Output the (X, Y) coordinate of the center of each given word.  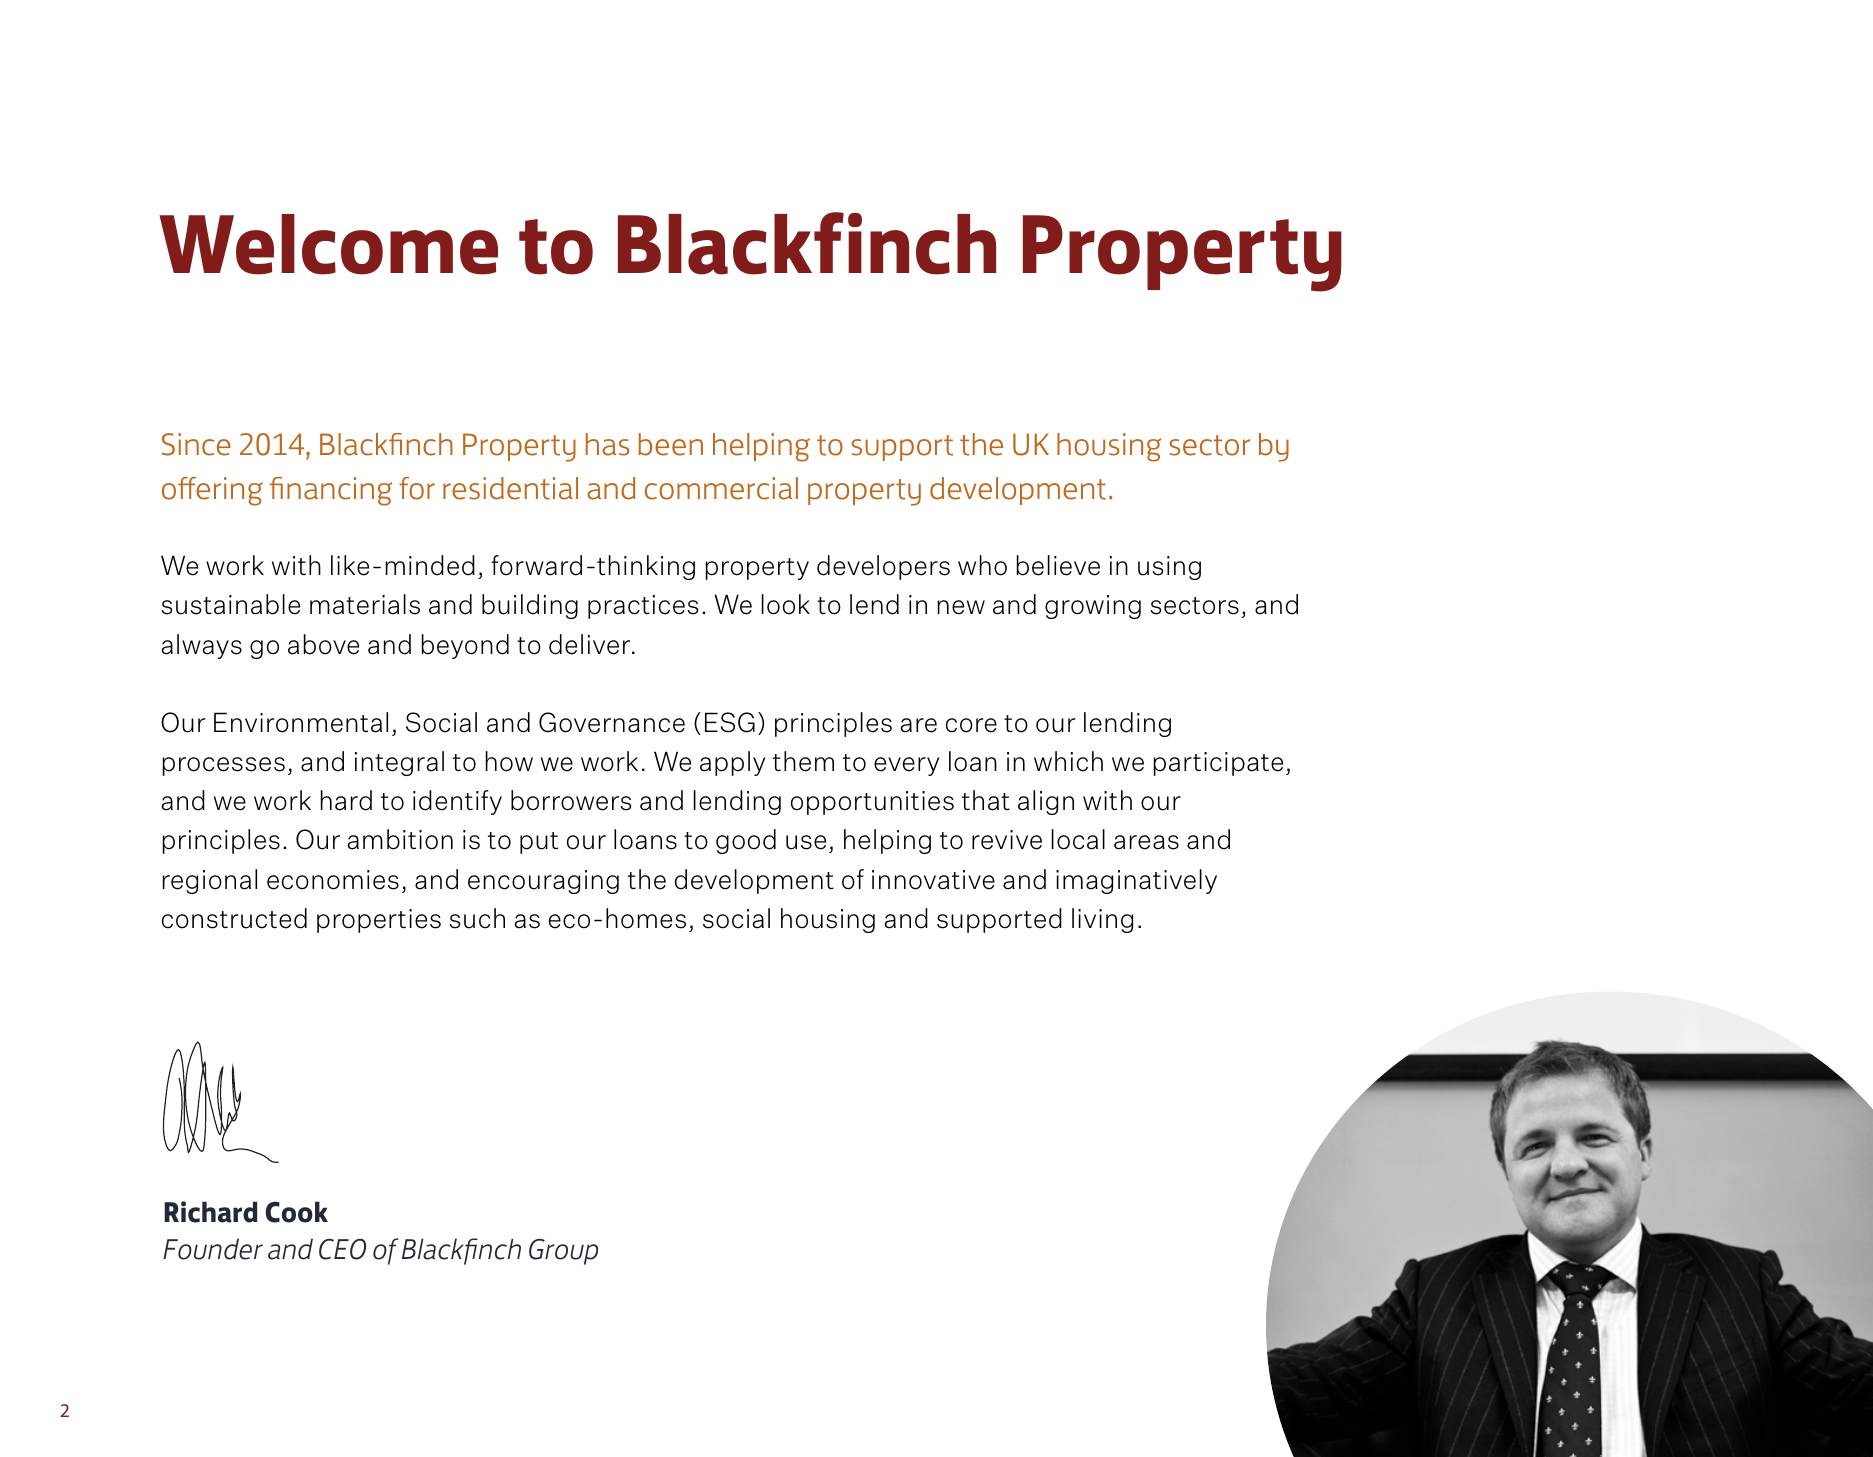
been (670, 444)
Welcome (328, 244)
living (1102, 920)
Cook (297, 1212)
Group (563, 1251)
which (1068, 761)
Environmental (301, 722)
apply (732, 763)
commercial (721, 488)
